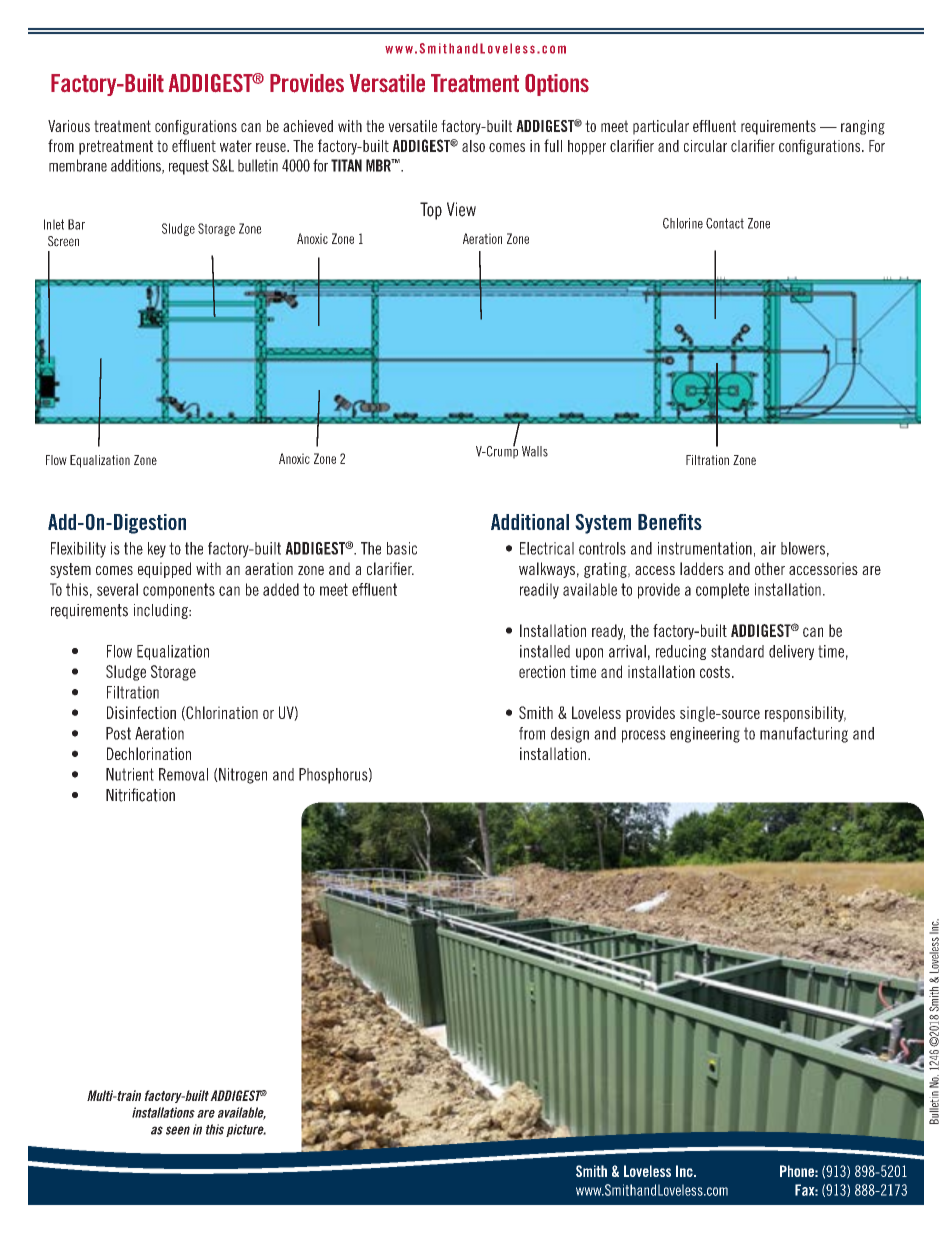  What do you see at coordinates (473, 146) in the page?
I see `also` at bounding box center [473, 146].
